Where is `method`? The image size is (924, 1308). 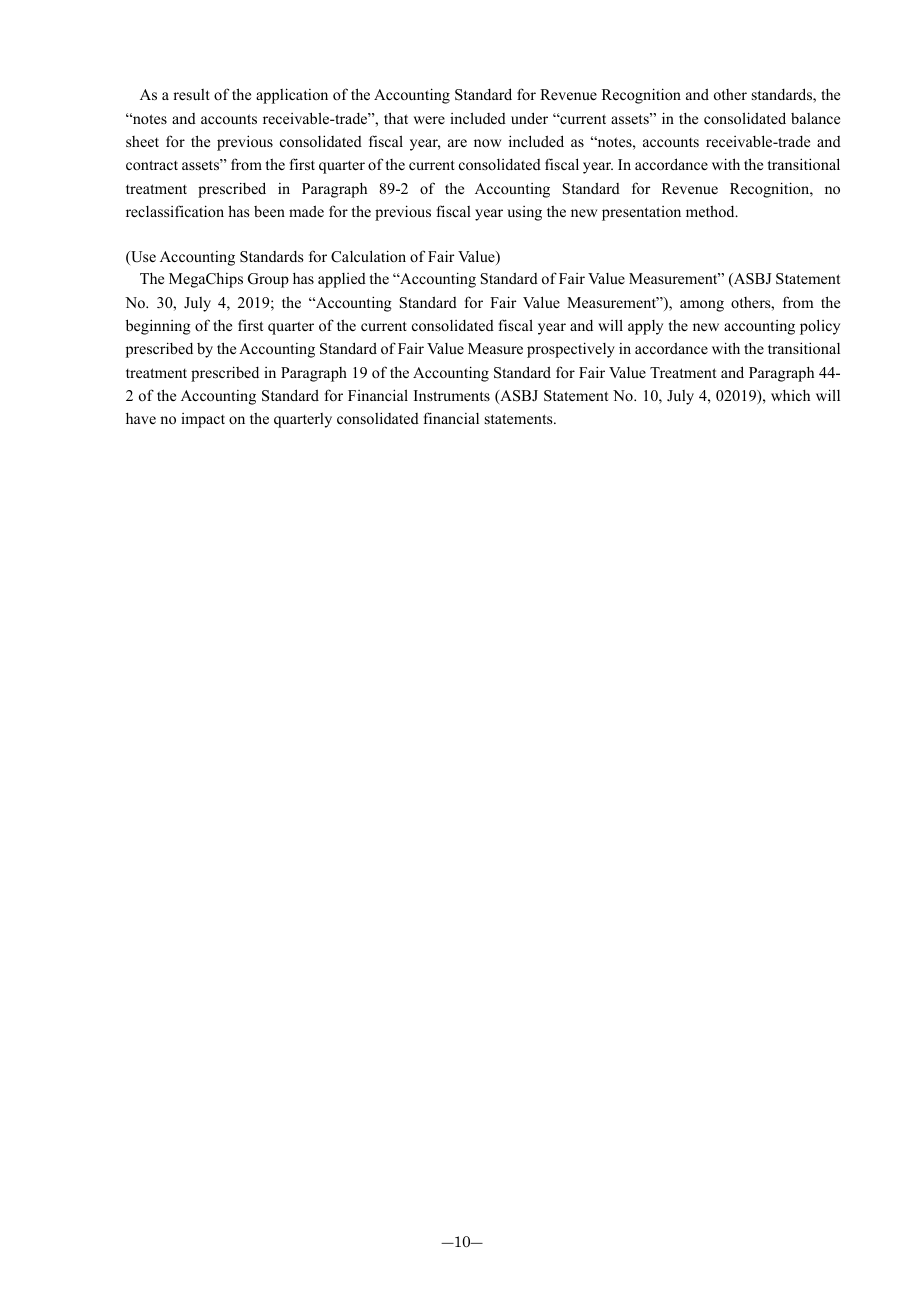
method is located at coordinates (711, 211).
